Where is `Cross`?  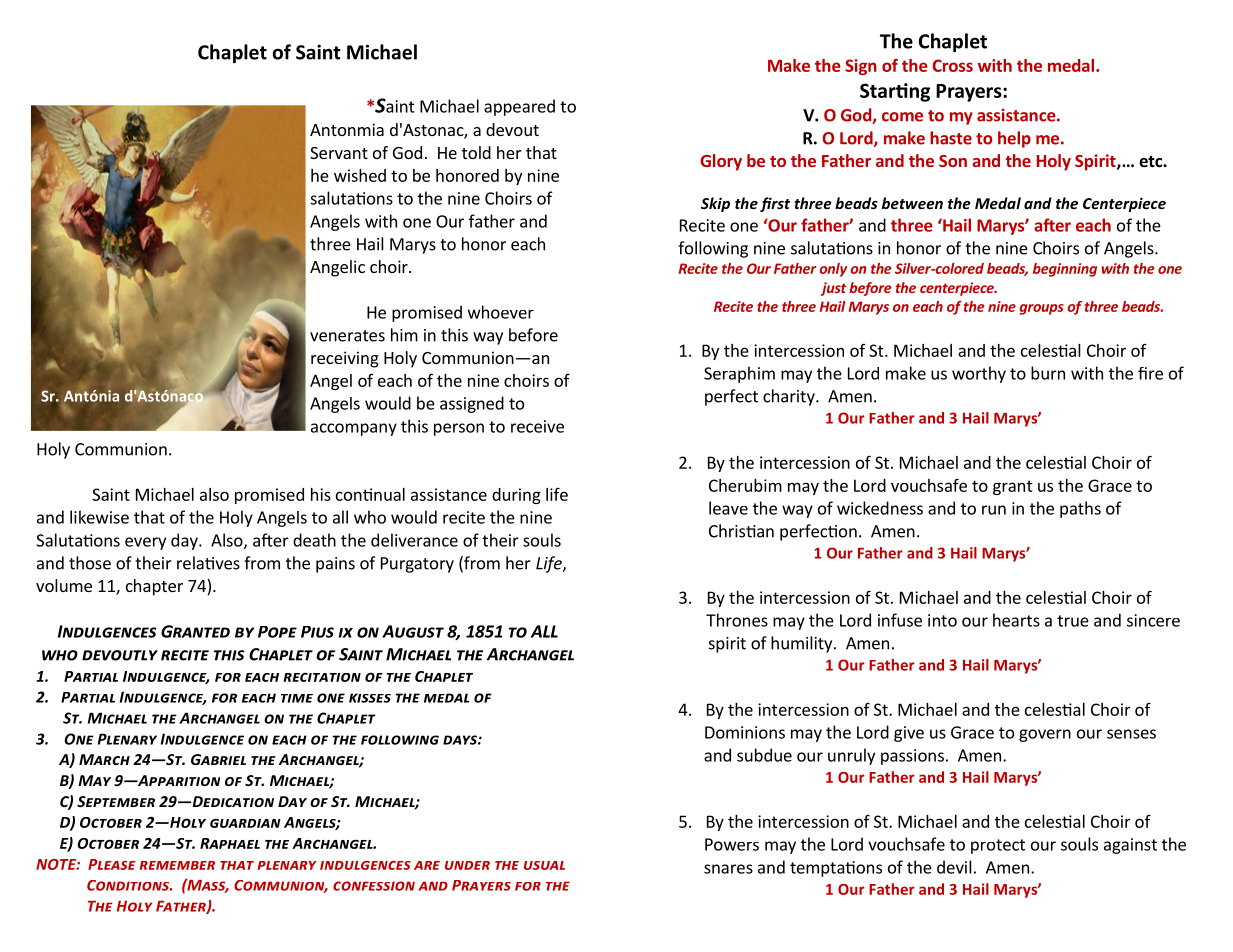
Cross is located at coordinates (953, 65).
